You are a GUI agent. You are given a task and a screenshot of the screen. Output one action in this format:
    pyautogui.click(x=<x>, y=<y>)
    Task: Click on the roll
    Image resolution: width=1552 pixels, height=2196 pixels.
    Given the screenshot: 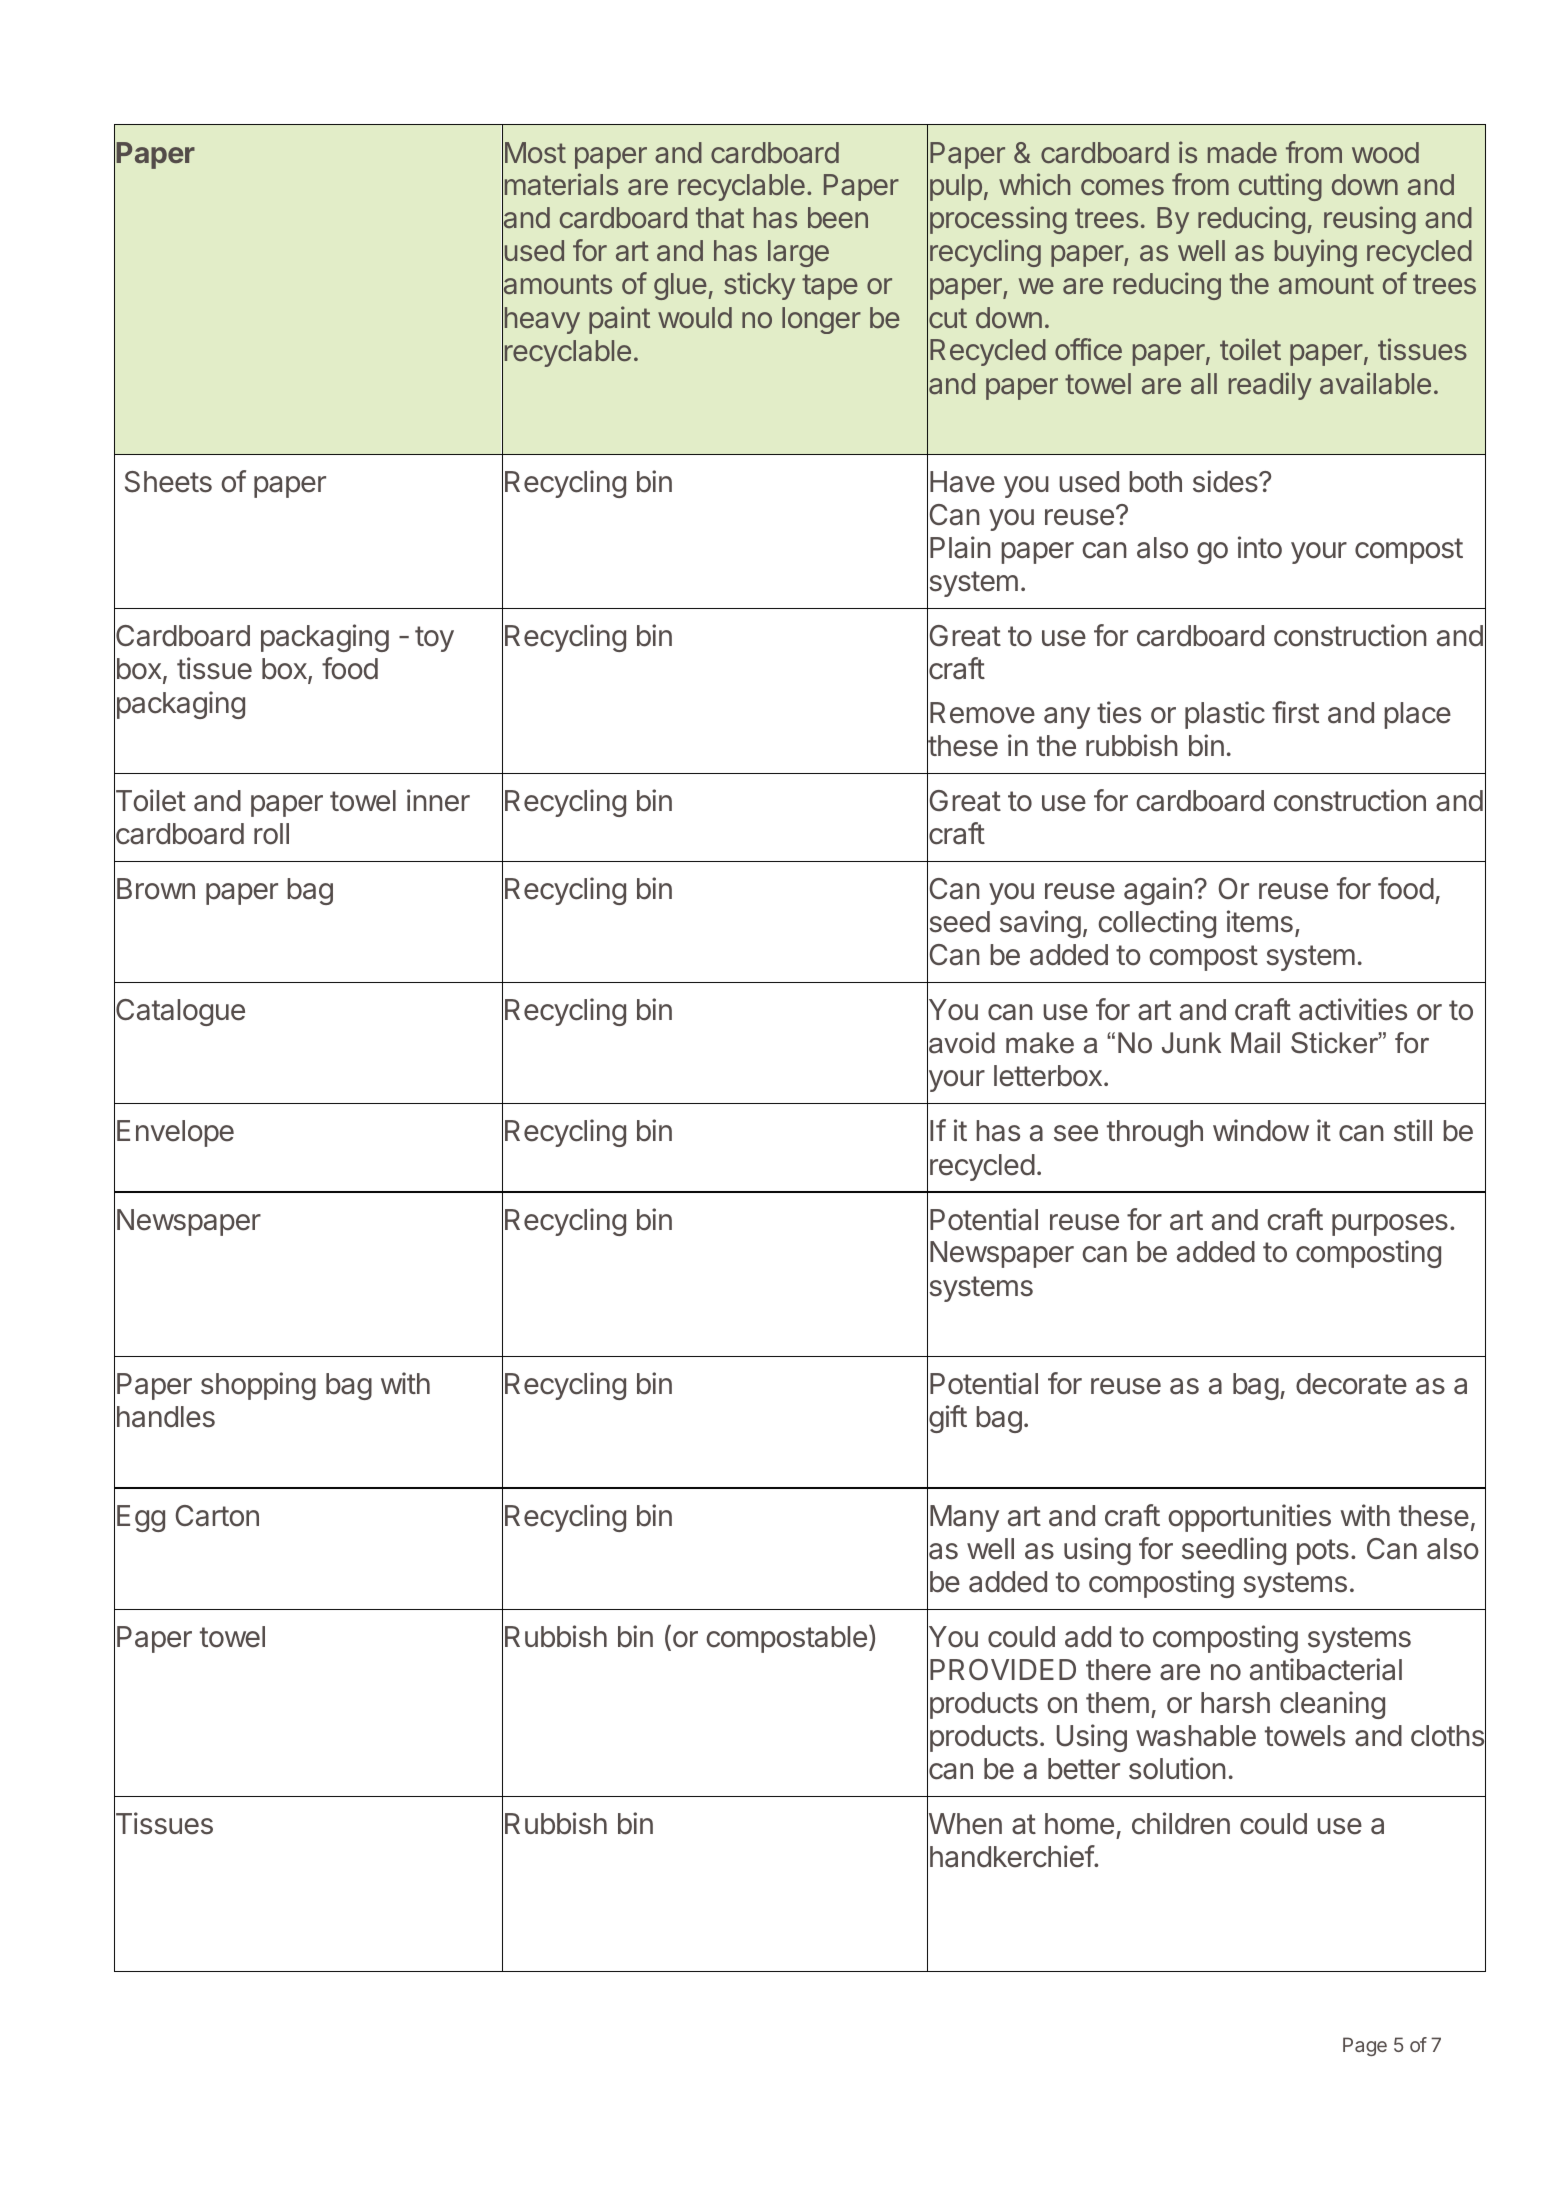 What is the action you would take?
    pyautogui.click(x=271, y=834)
